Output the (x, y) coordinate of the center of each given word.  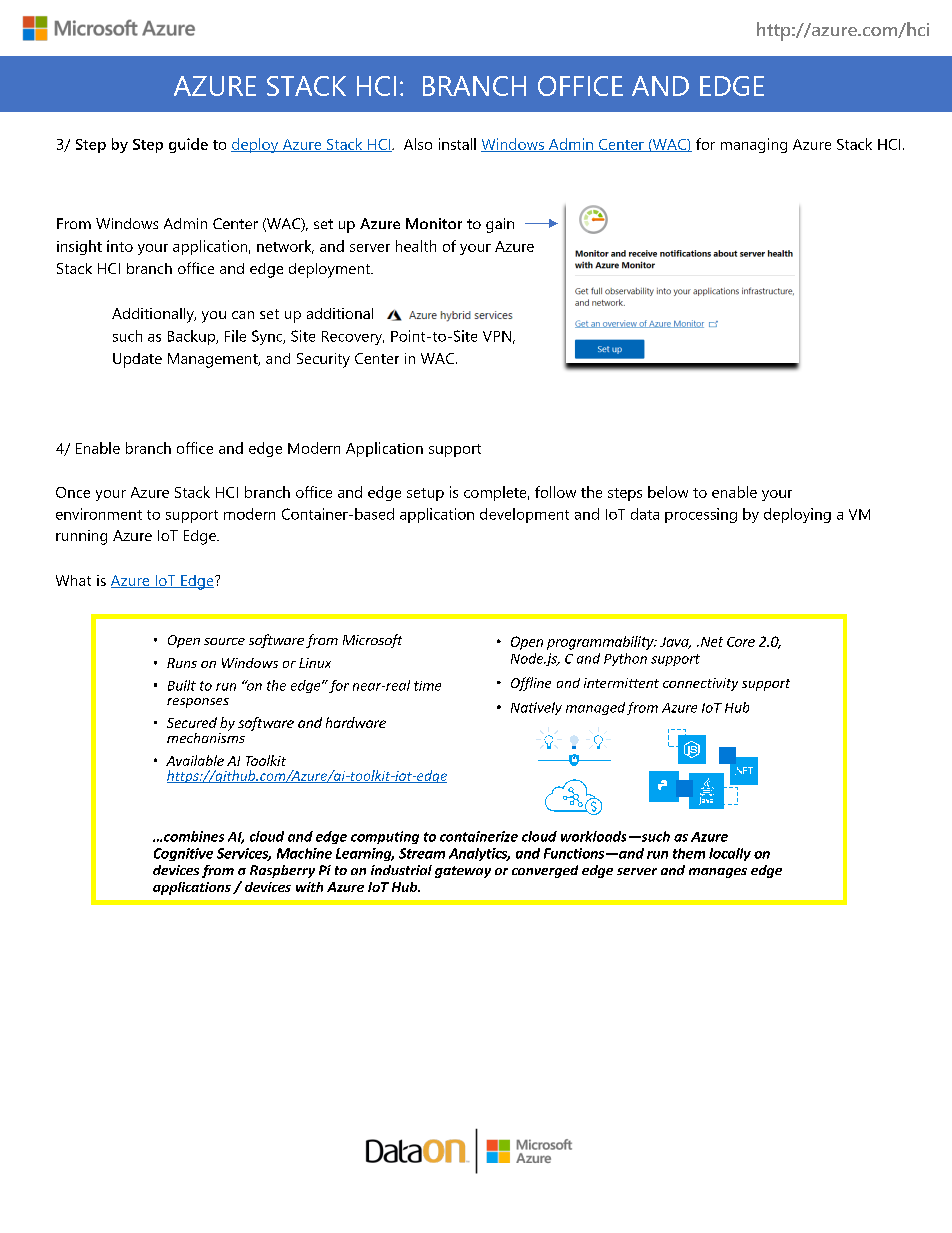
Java (675, 643)
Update (137, 360)
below (668, 492)
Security (323, 360)
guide (188, 145)
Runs (182, 663)
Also (418, 144)
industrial (401, 870)
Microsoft (372, 641)
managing (754, 145)
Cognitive (183, 854)
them (689, 853)
